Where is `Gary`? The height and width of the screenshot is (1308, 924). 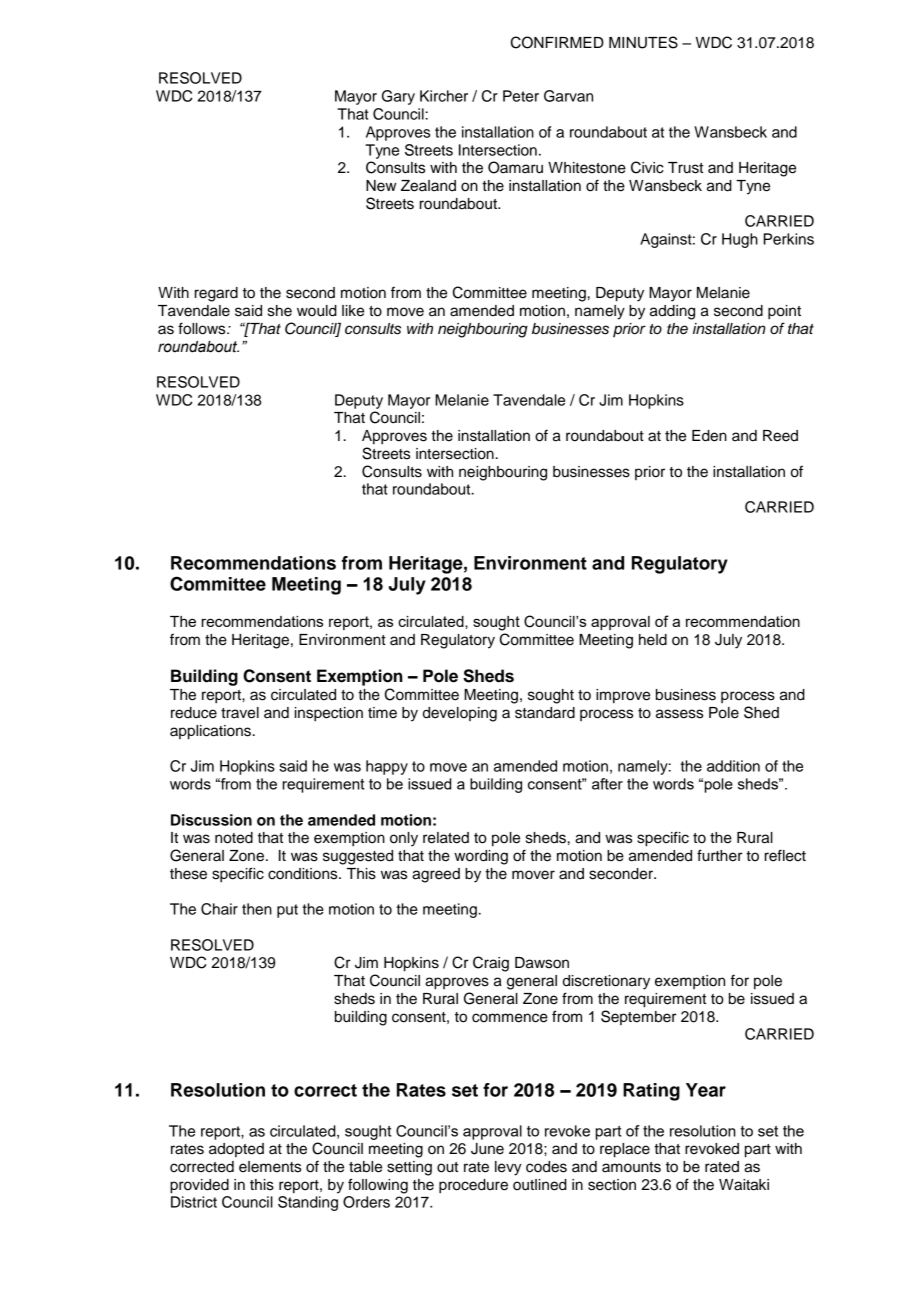 Gary is located at coordinates (398, 97).
